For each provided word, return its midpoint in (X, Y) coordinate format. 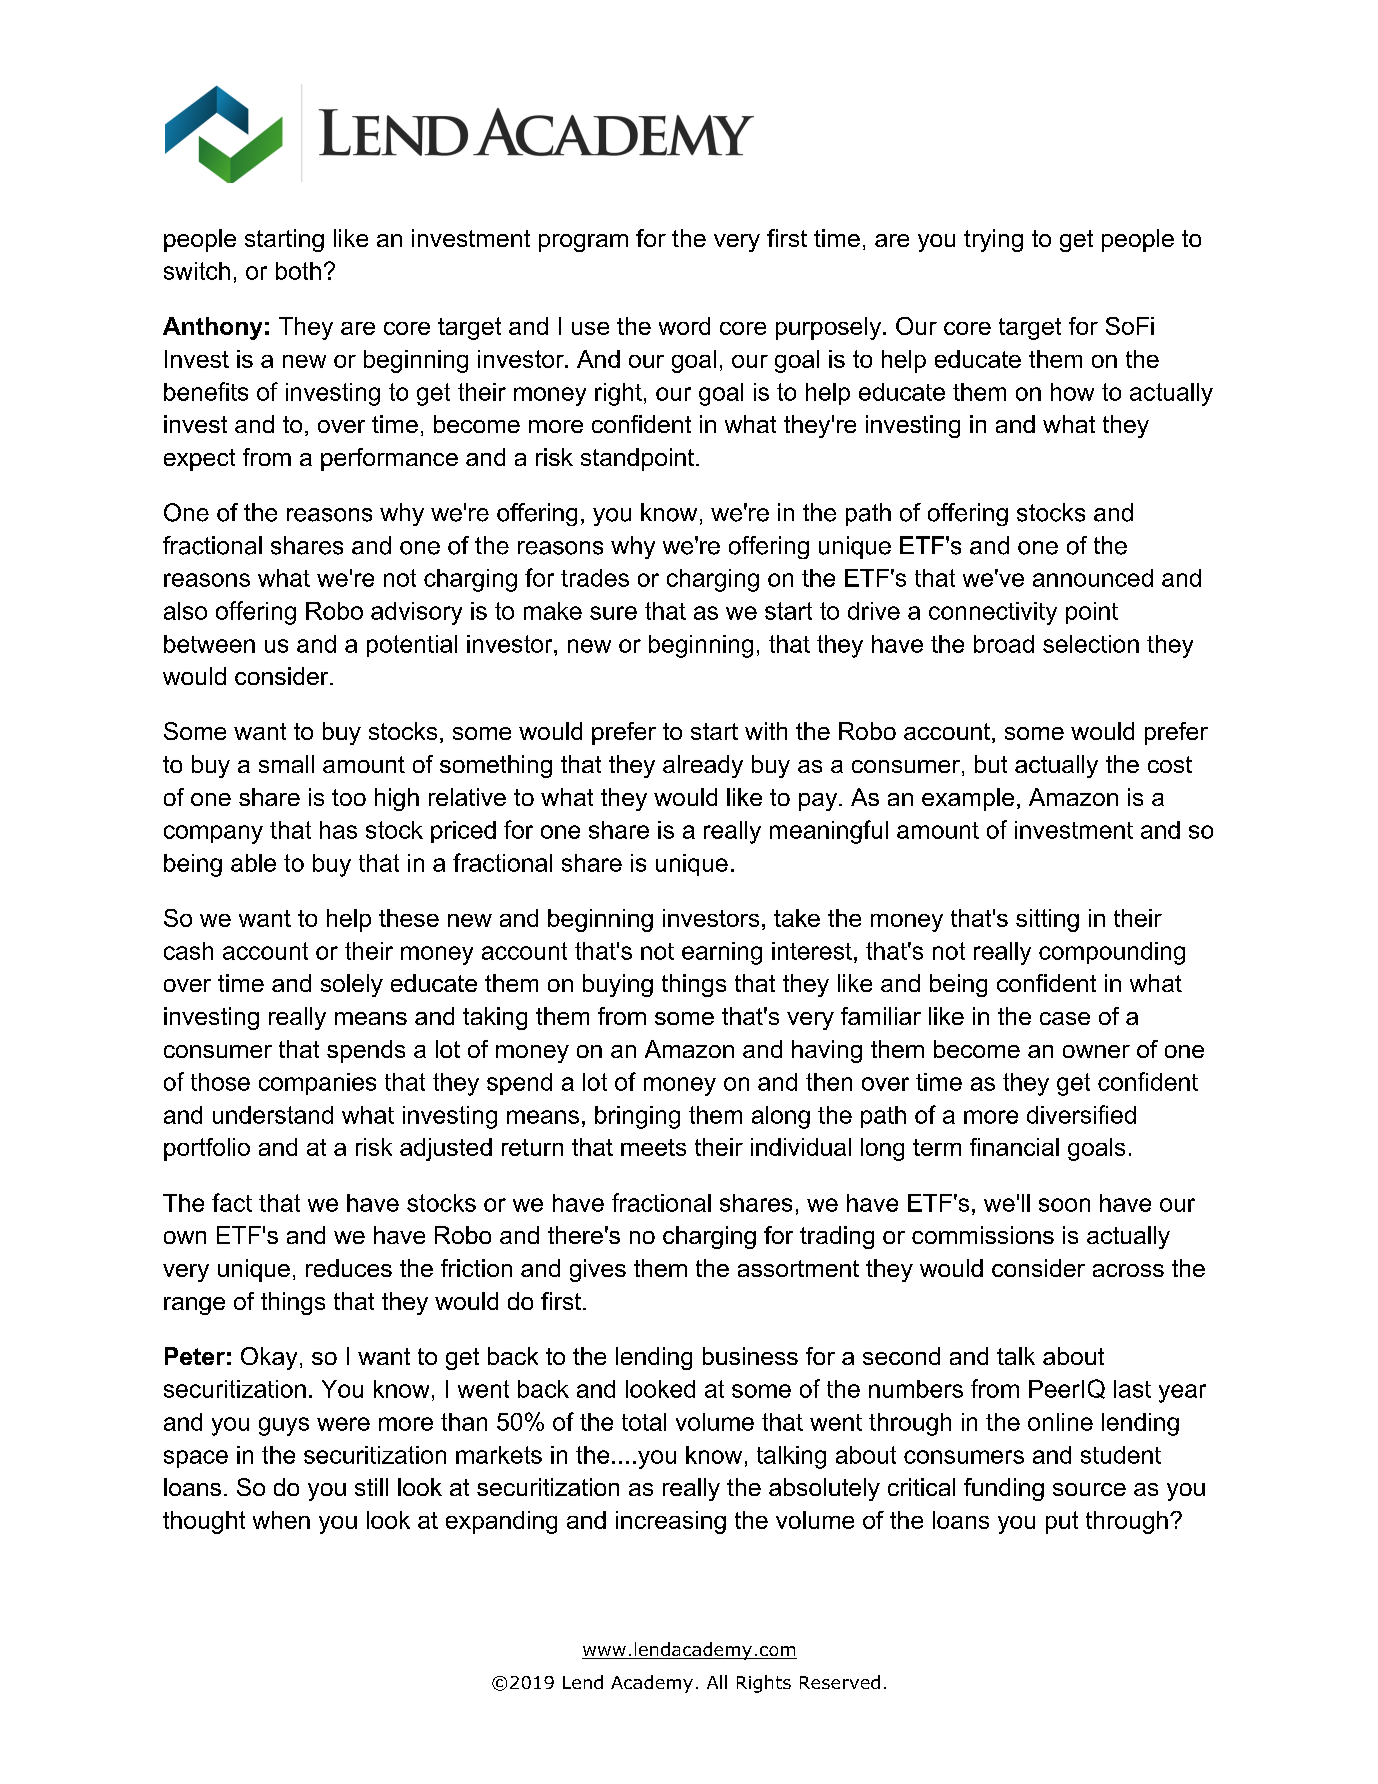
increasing (671, 1522)
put (1062, 1522)
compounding (1112, 953)
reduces (349, 1268)
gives (598, 1270)
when (281, 1520)
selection (1091, 644)
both (298, 271)
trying (993, 240)
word (684, 326)
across (1128, 1270)
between (209, 644)
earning (722, 953)
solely (352, 985)
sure (613, 613)
